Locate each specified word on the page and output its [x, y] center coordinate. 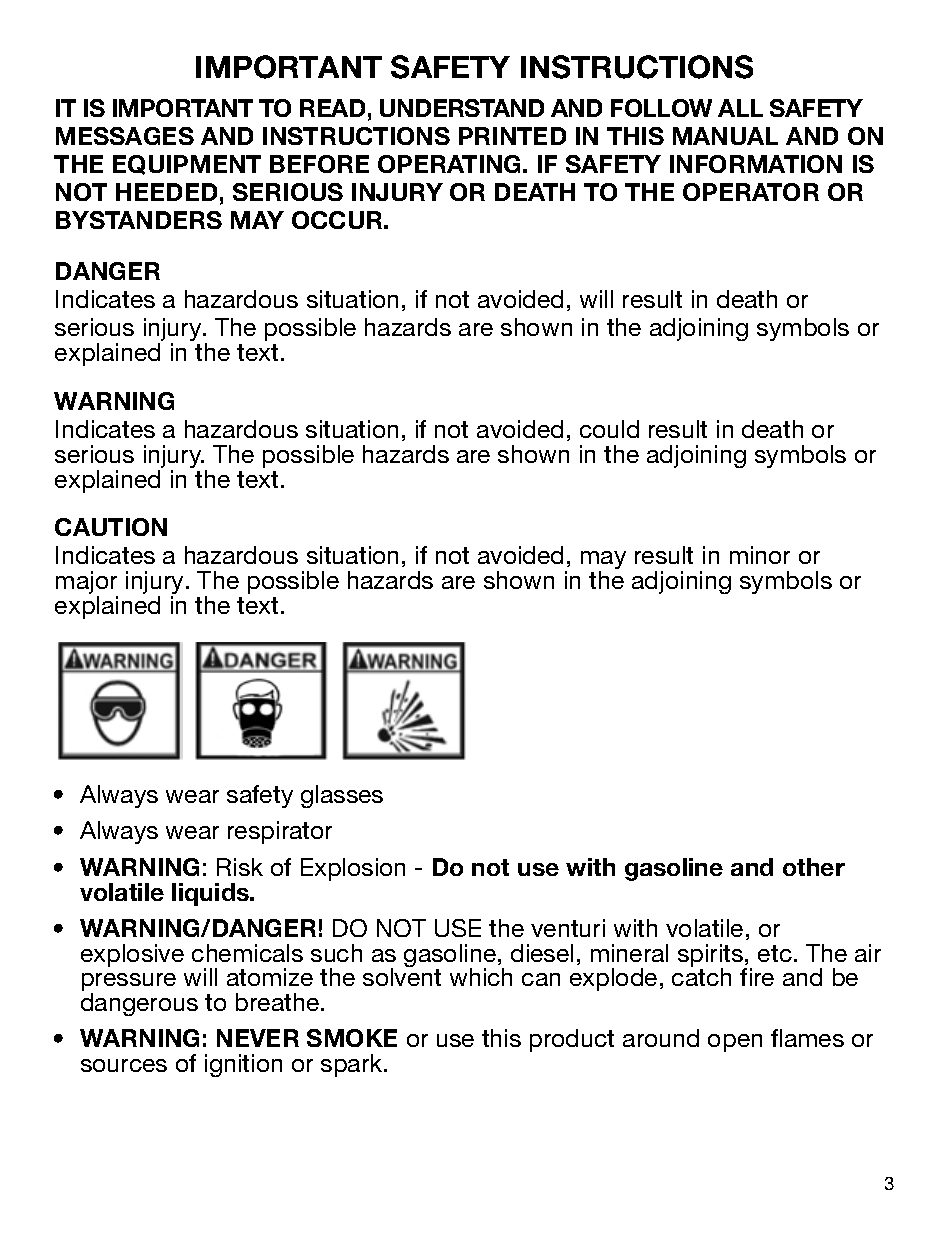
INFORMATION [756, 164]
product [572, 1040]
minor [760, 555]
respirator [280, 832]
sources [124, 1065]
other [814, 867]
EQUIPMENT [187, 165]
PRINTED [512, 136]
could [609, 429]
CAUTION [111, 527]
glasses [342, 796]
